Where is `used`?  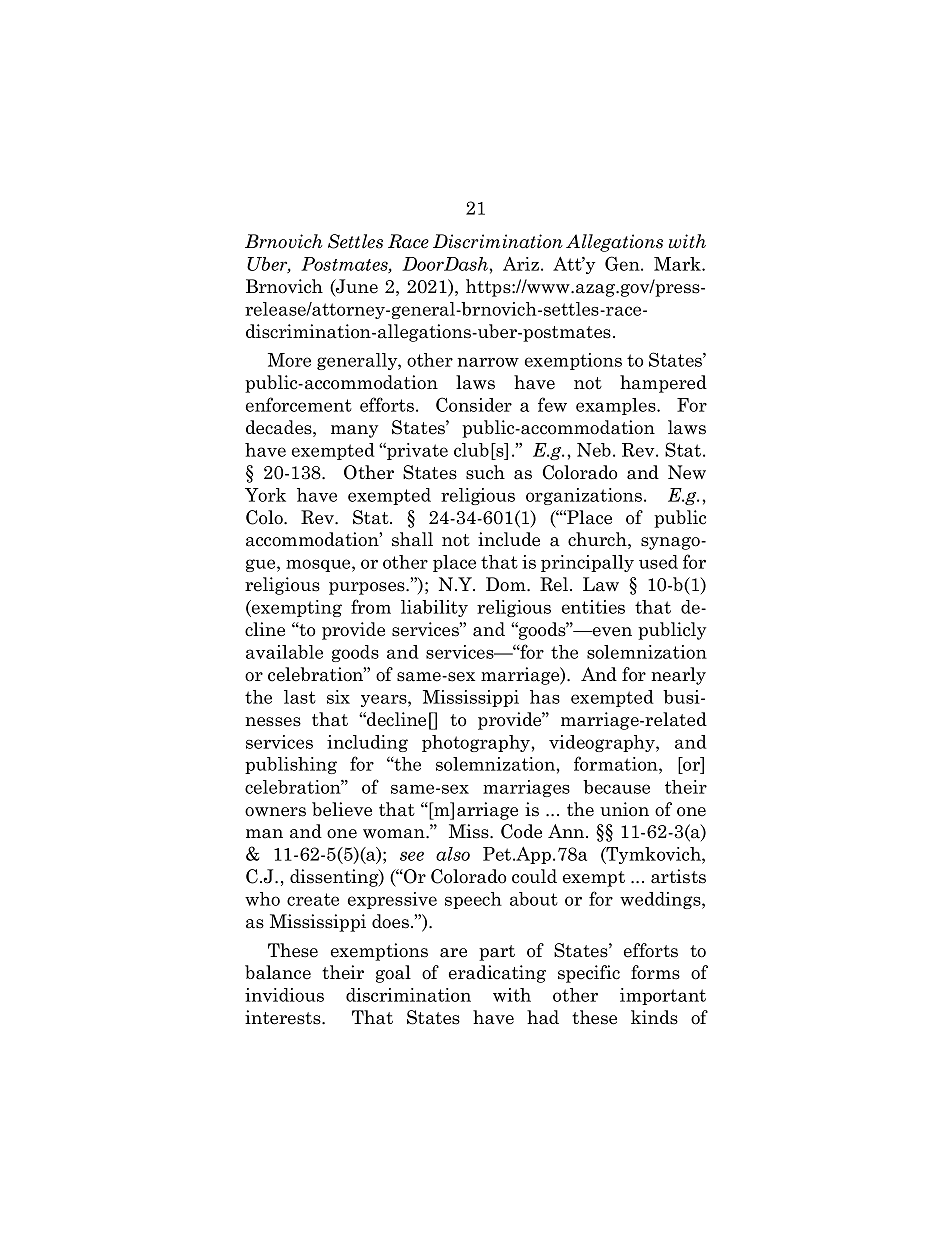 used is located at coordinates (658, 562).
